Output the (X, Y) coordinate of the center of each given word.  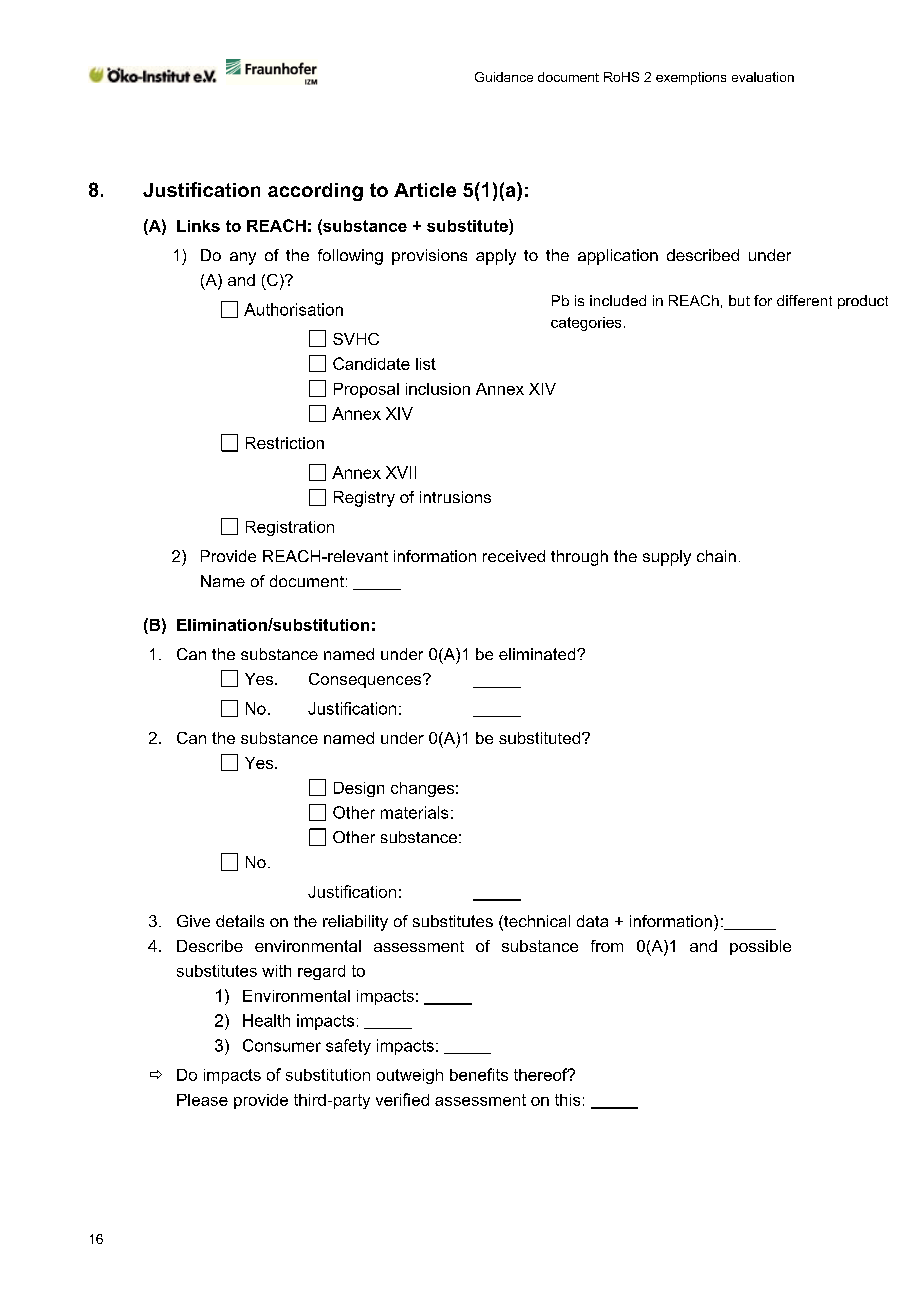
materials (414, 812)
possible (760, 947)
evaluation (763, 77)
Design (359, 789)
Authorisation (293, 309)
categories (586, 324)
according (315, 192)
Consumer (282, 1045)
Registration (290, 528)
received (514, 556)
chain (716, 556)
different (804, 300)
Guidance (504, 77)
